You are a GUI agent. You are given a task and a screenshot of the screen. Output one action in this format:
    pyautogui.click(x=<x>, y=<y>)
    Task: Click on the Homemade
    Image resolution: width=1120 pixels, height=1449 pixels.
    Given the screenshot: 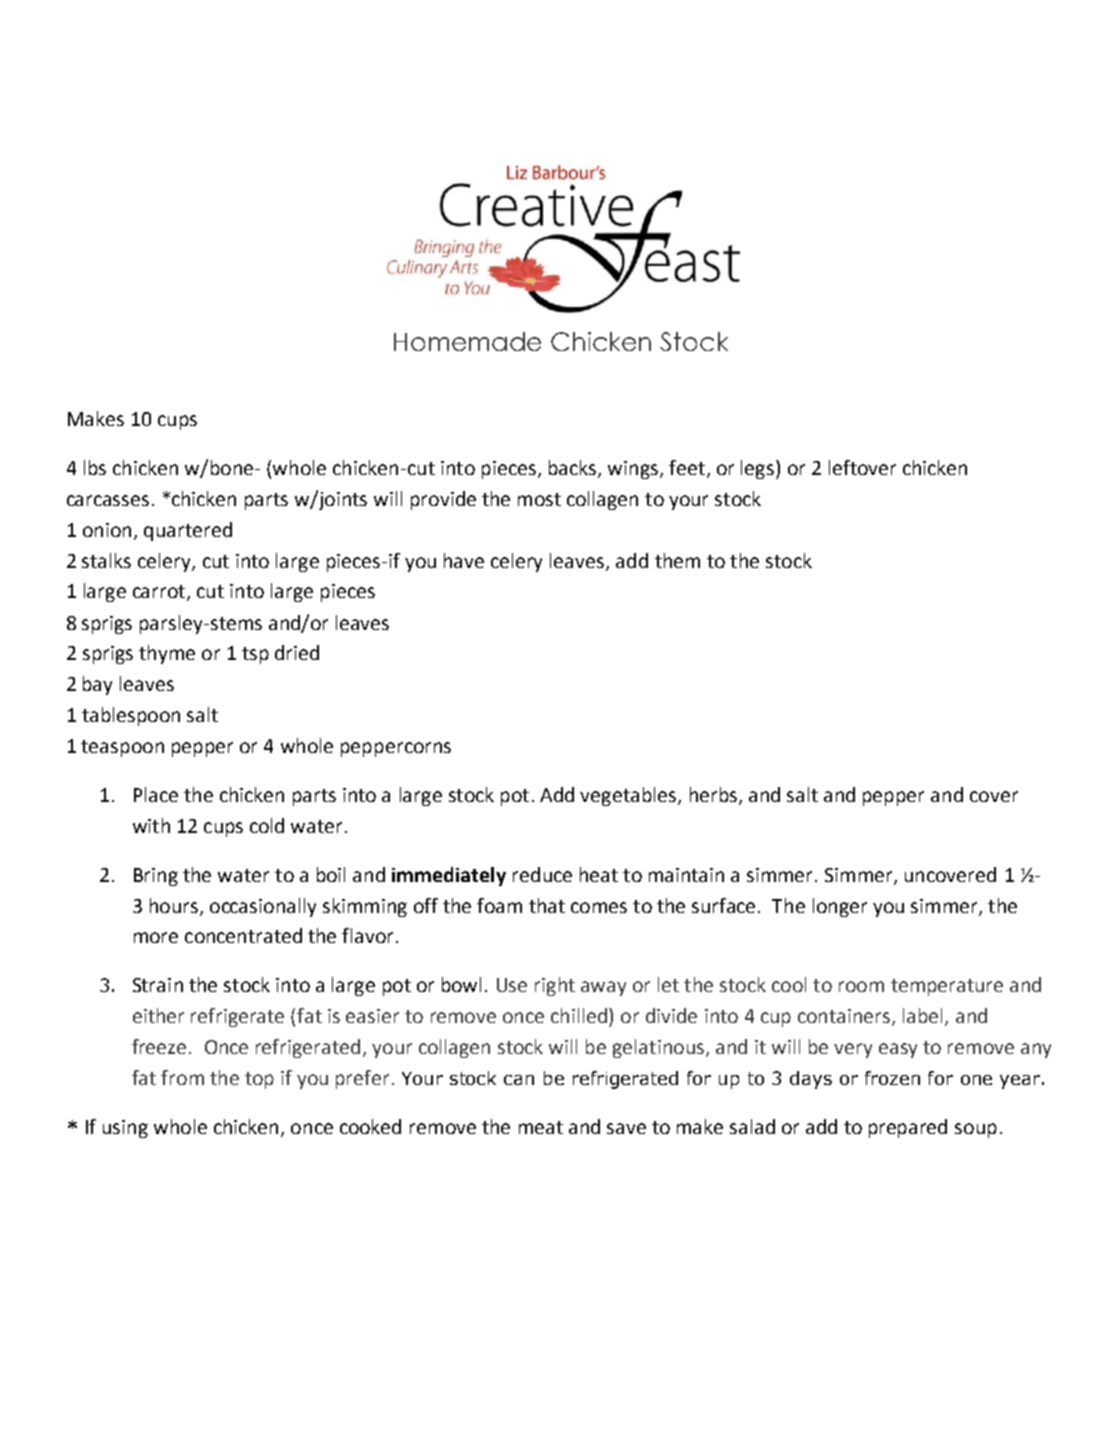 What is the action you would take?
    pyautogui.click(x=467, y=341)
